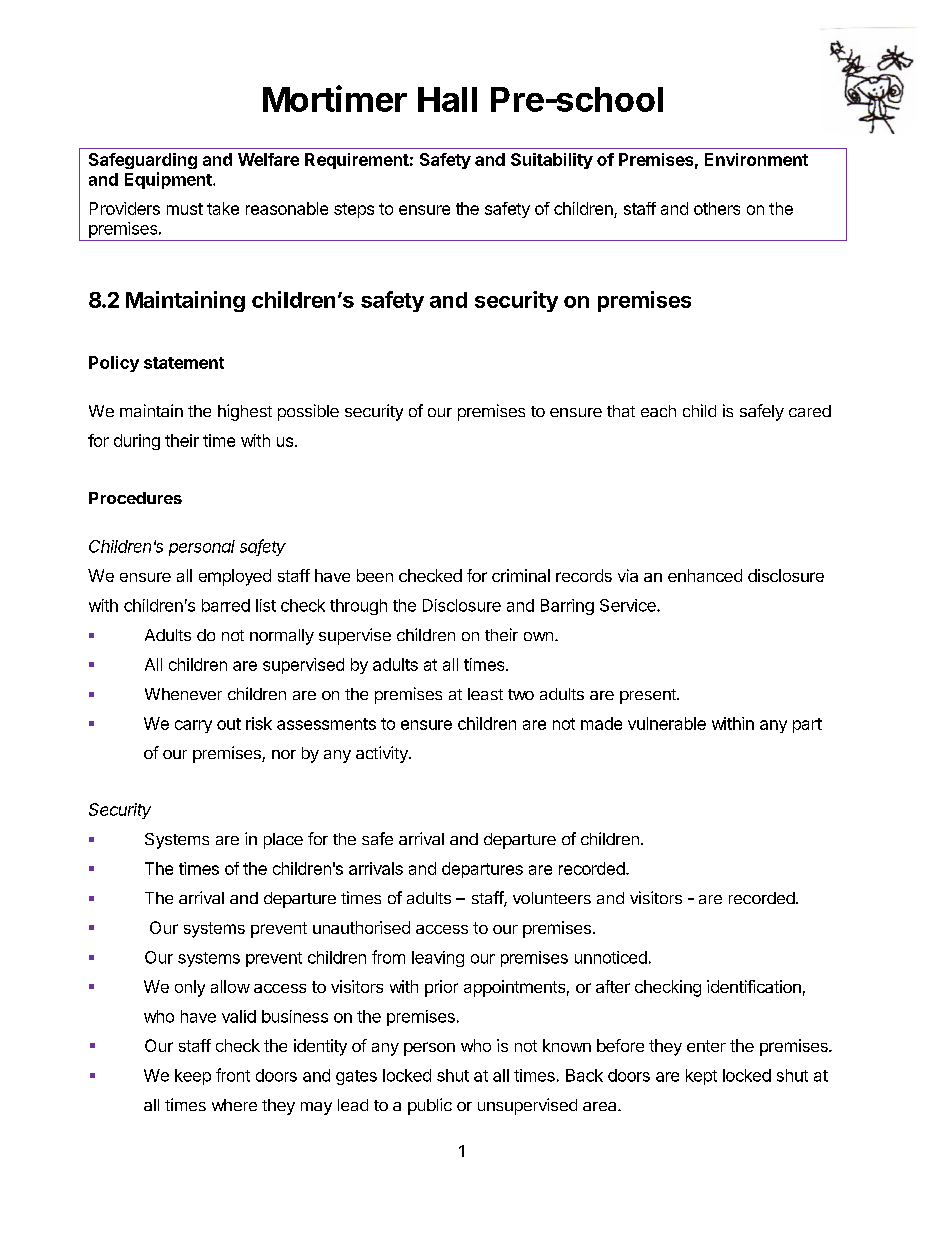 The image size is (952, 1233). Describe the element at coordinates (383, 754) in the document. I see `activity` at that location.
